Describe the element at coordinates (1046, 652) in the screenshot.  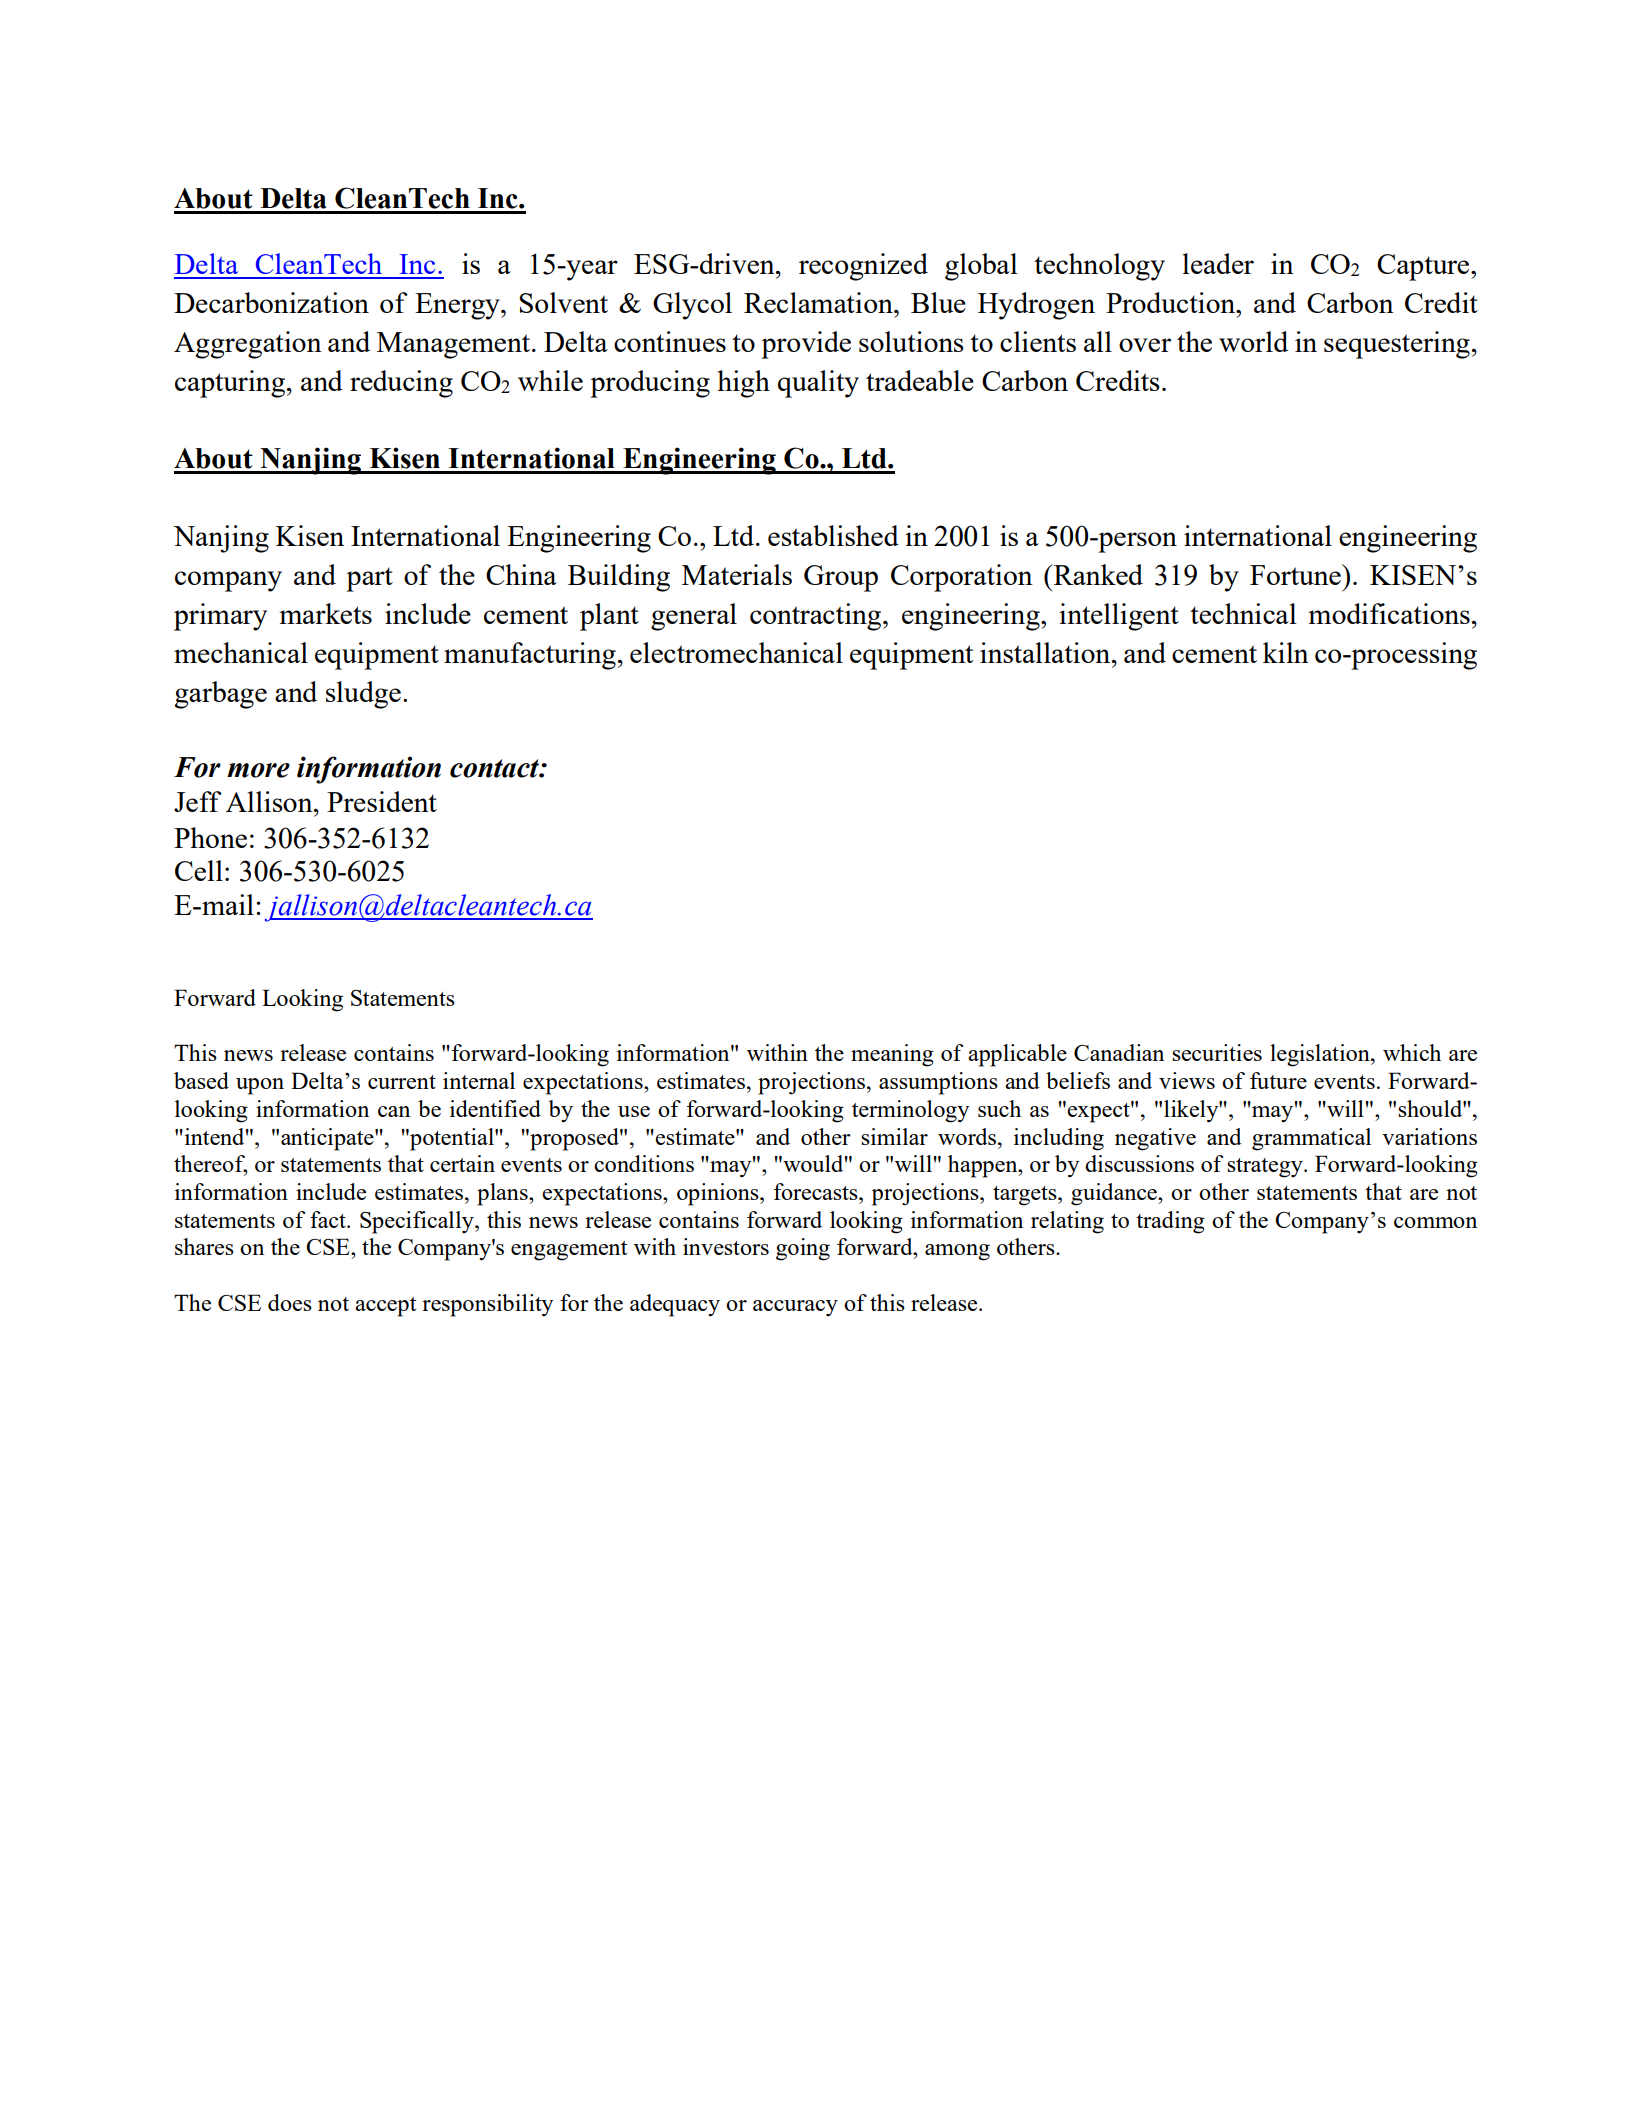
I see `installation` at that location.
